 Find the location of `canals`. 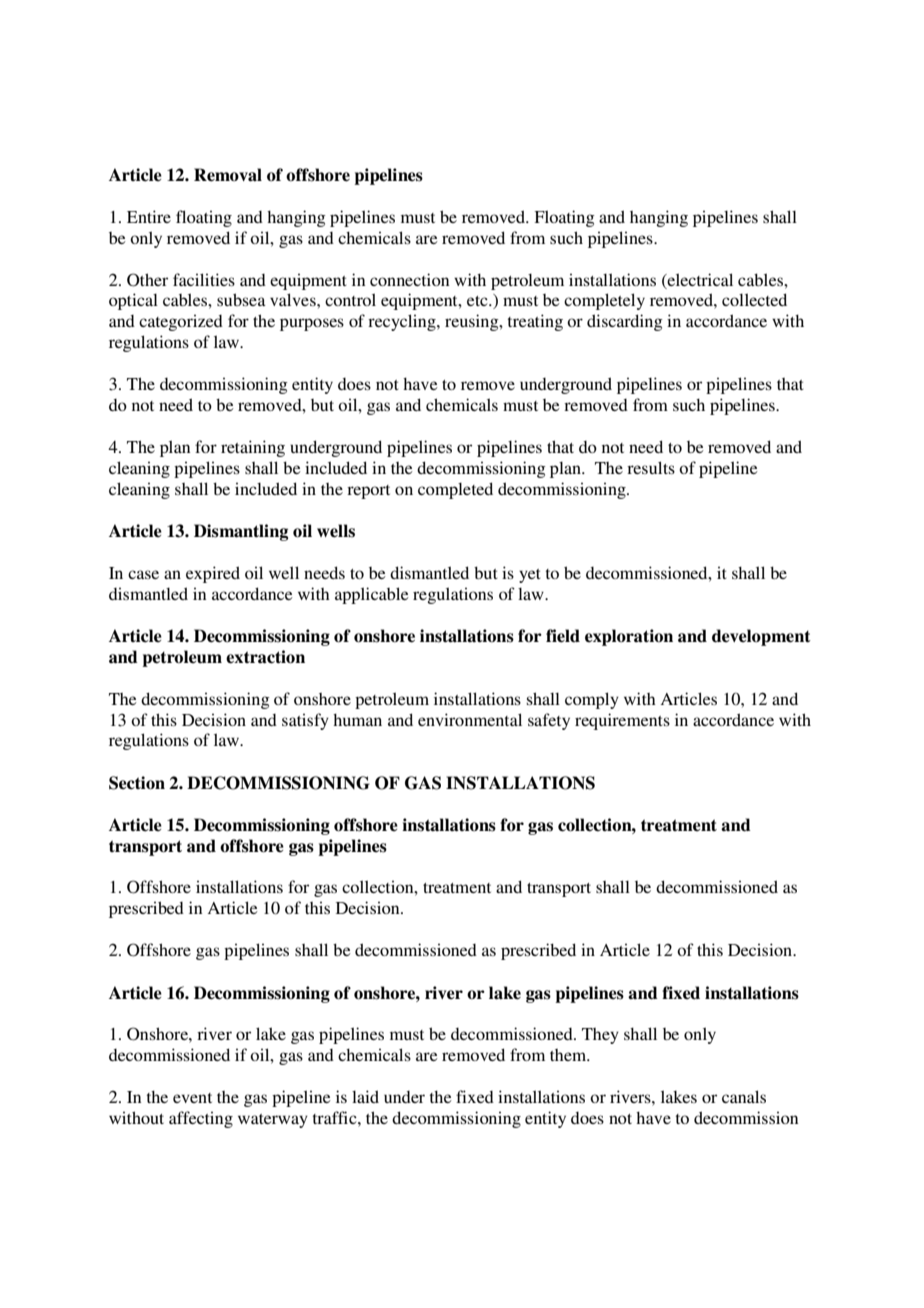

canals is located at coordinates (744, 1096).
